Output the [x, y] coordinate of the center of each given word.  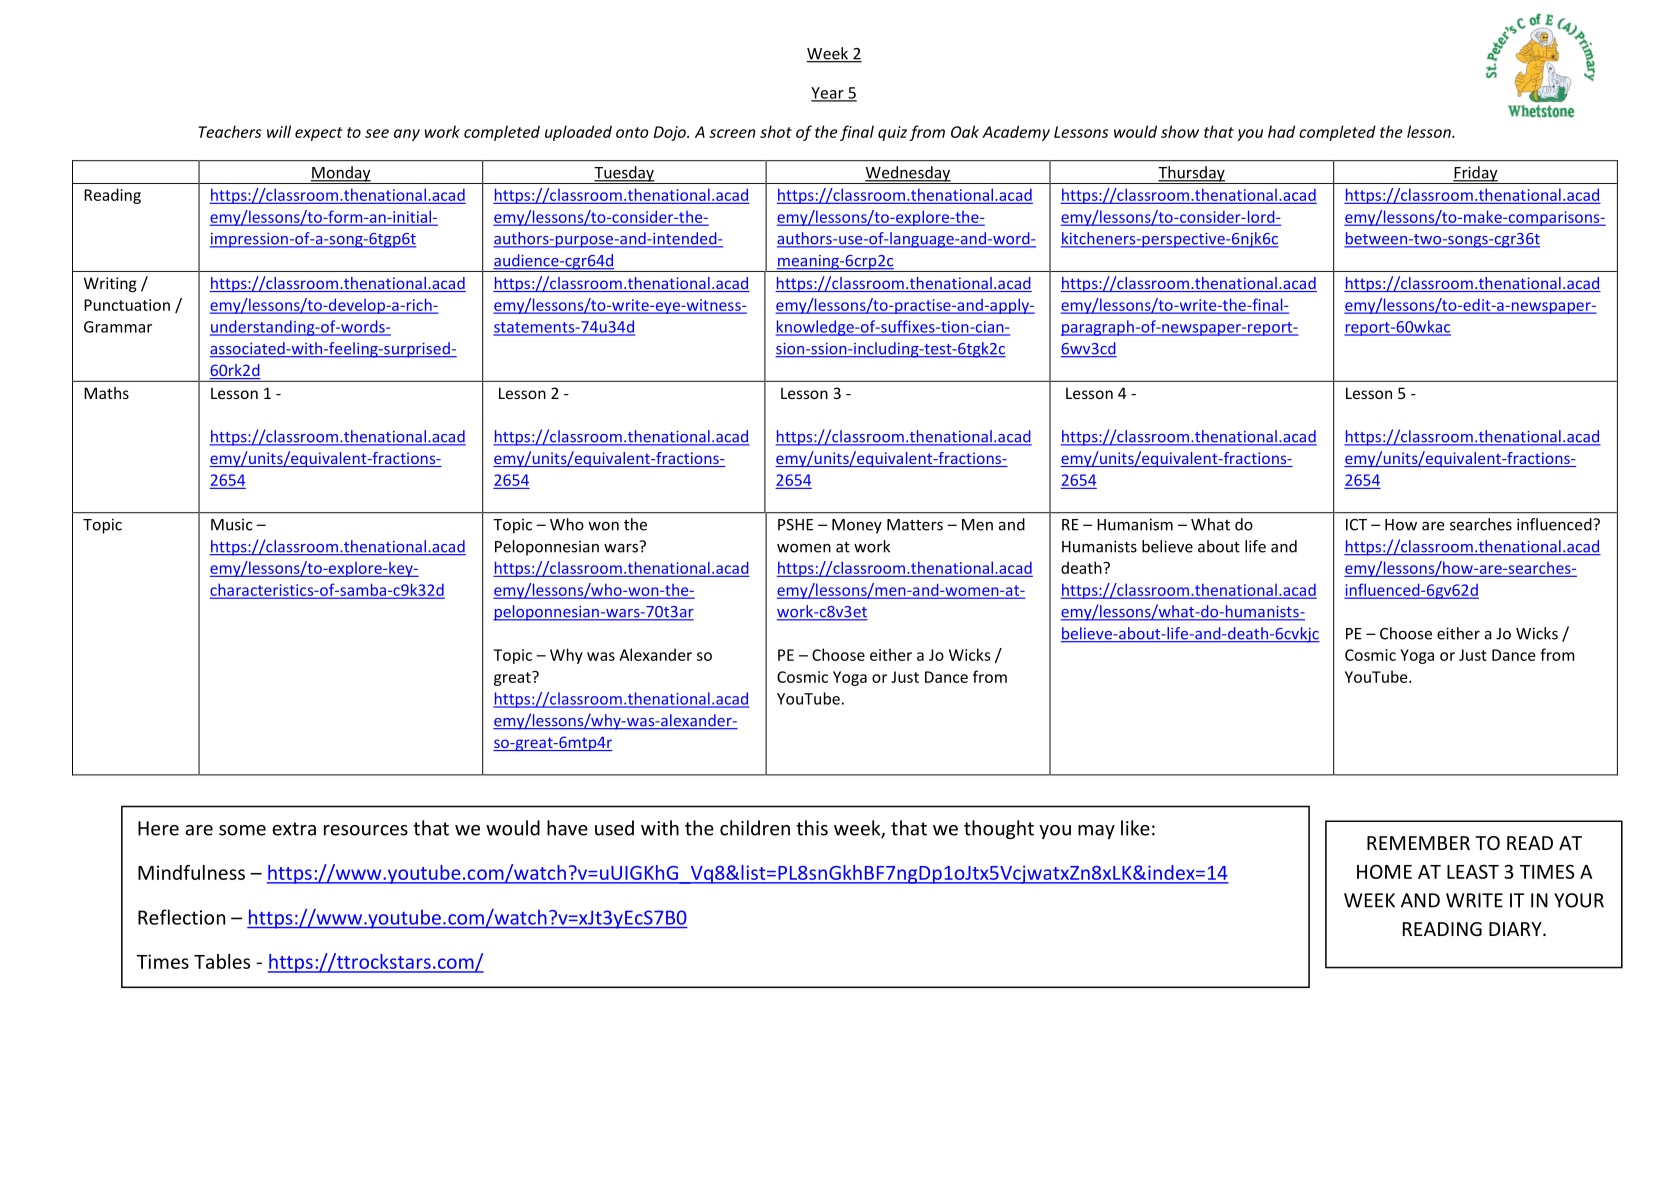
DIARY [1516, 929]
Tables [222, 961]
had [1281, 131]
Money [857, 526]
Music [231, 525]
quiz [892, 133]
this [812, 828]
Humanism [1135, 524]
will [279, 131]
